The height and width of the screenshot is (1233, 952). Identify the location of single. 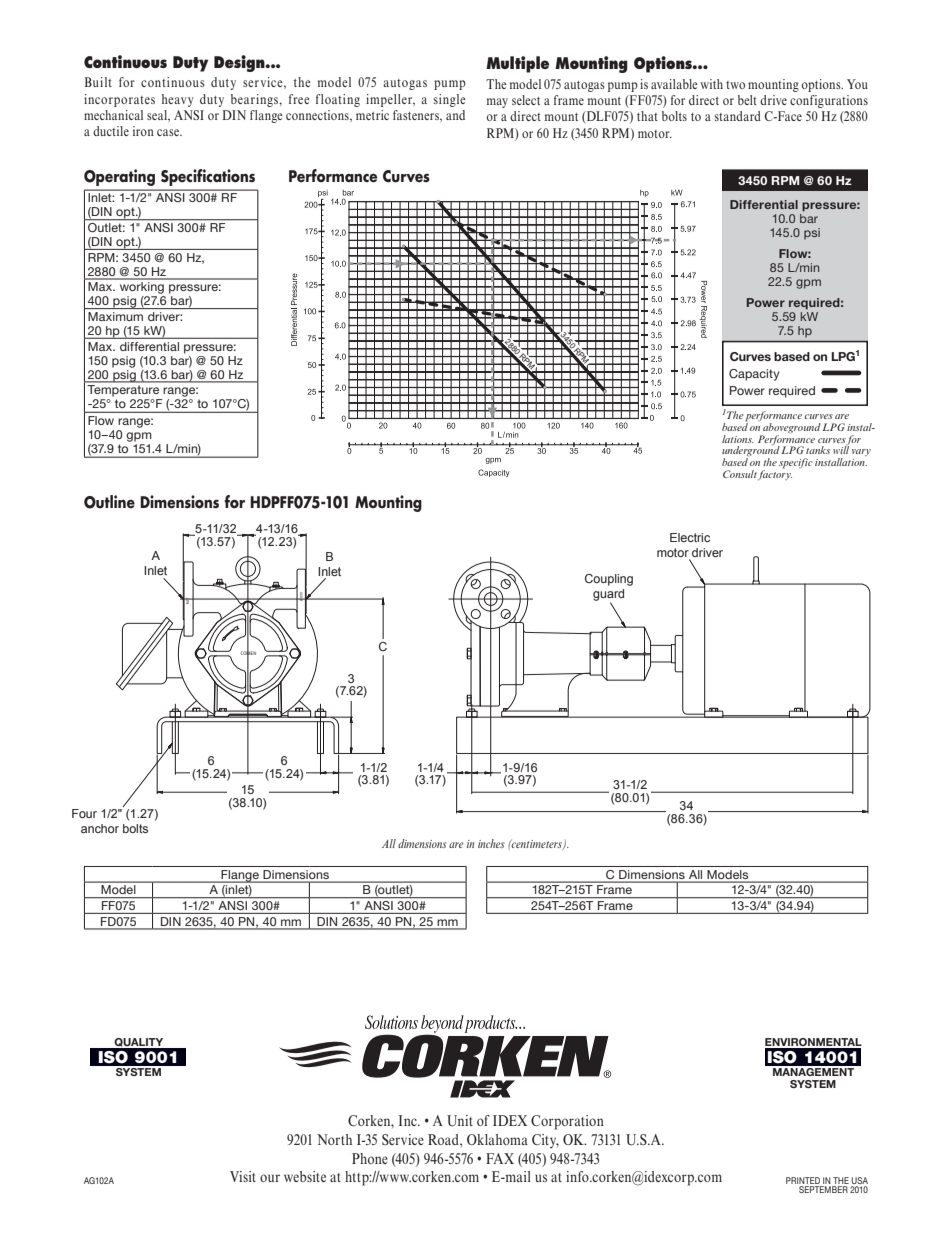
(450, 100).
